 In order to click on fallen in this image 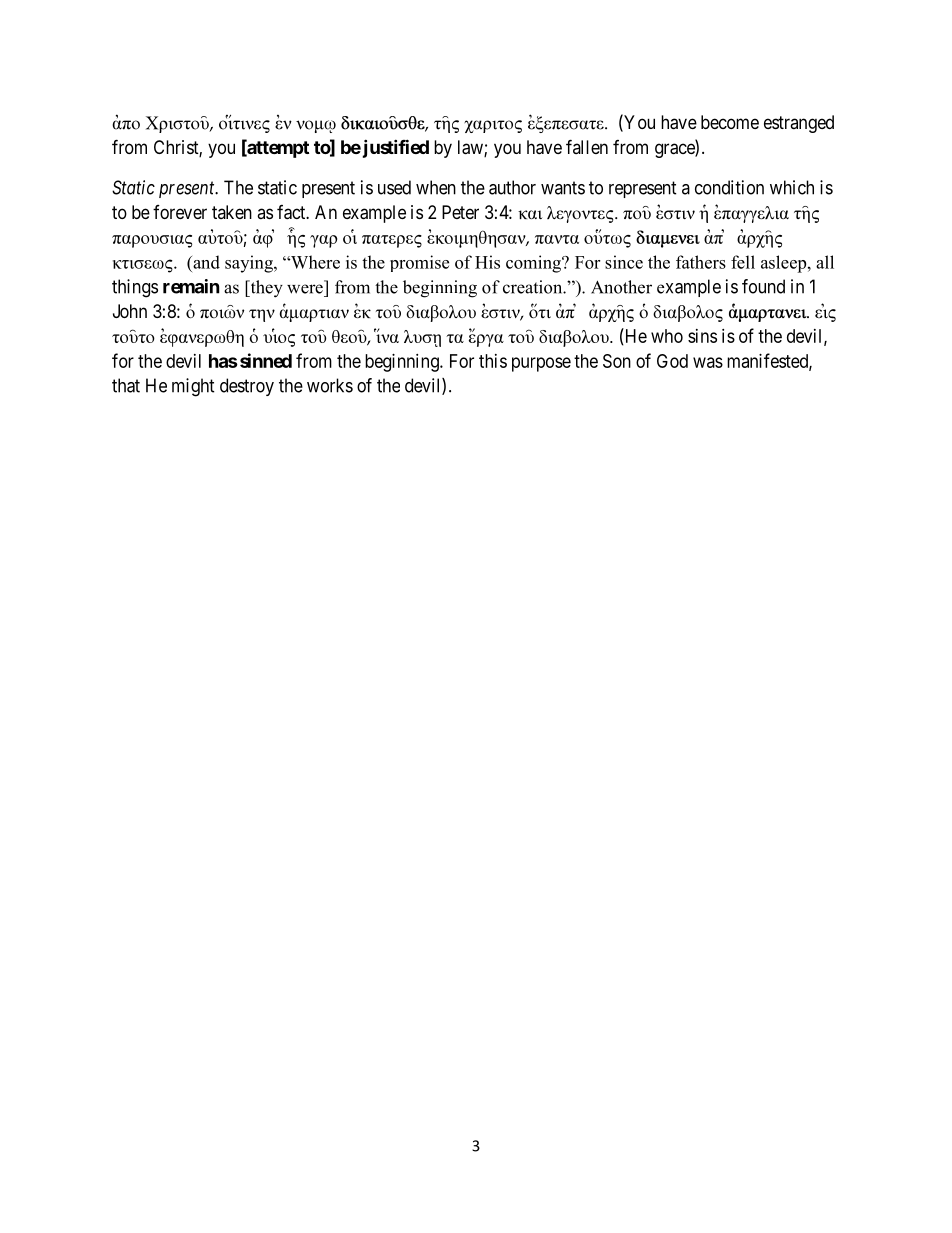, I will do `click(587, 146)`.
